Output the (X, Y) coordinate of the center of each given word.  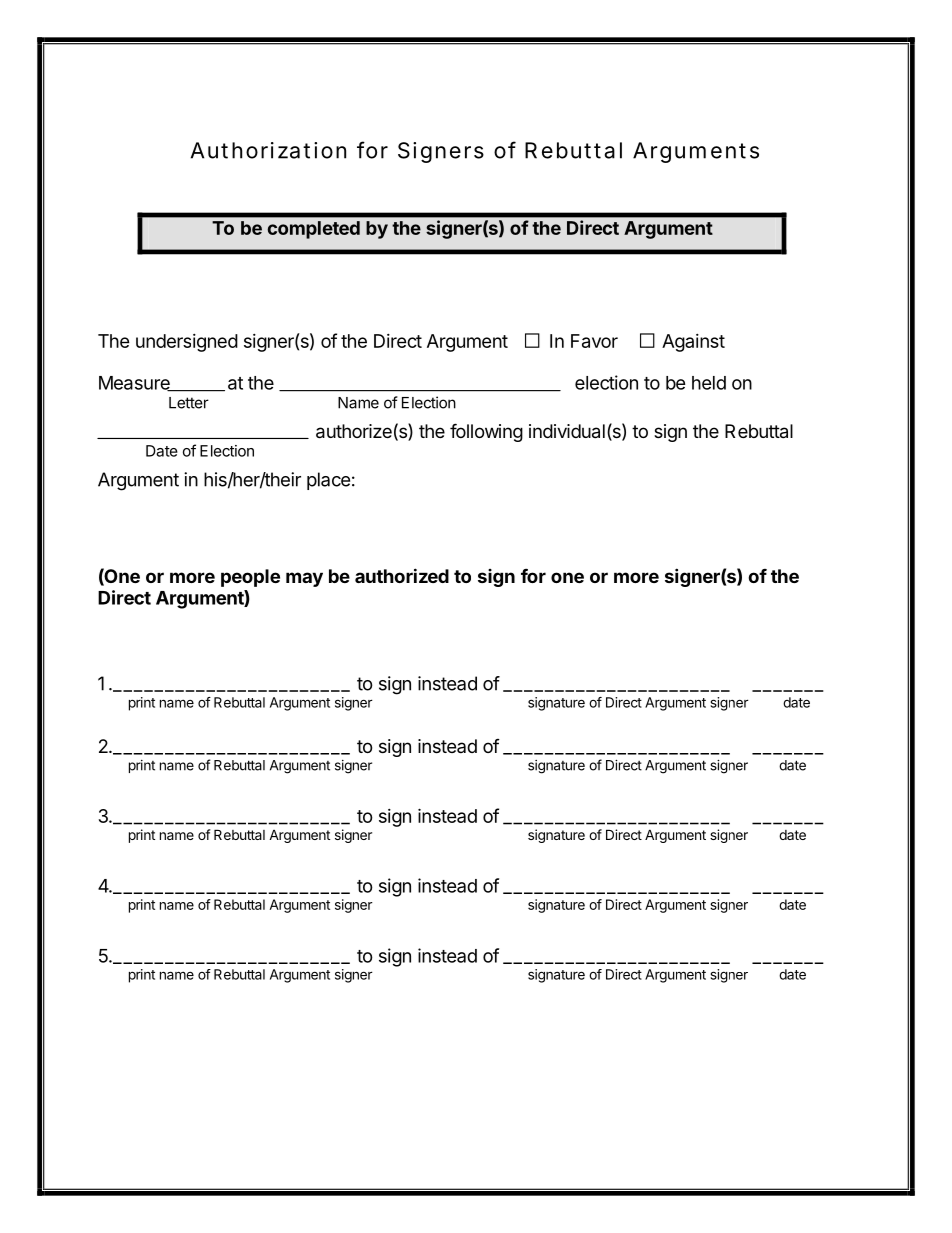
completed (313, 230)
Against (693, 343)
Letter (189, 403)
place (328, 481)
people (250, 578)
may (304, 579)
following (486, 432)
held (709, 383)
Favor (594, 341)
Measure (135, 384)
